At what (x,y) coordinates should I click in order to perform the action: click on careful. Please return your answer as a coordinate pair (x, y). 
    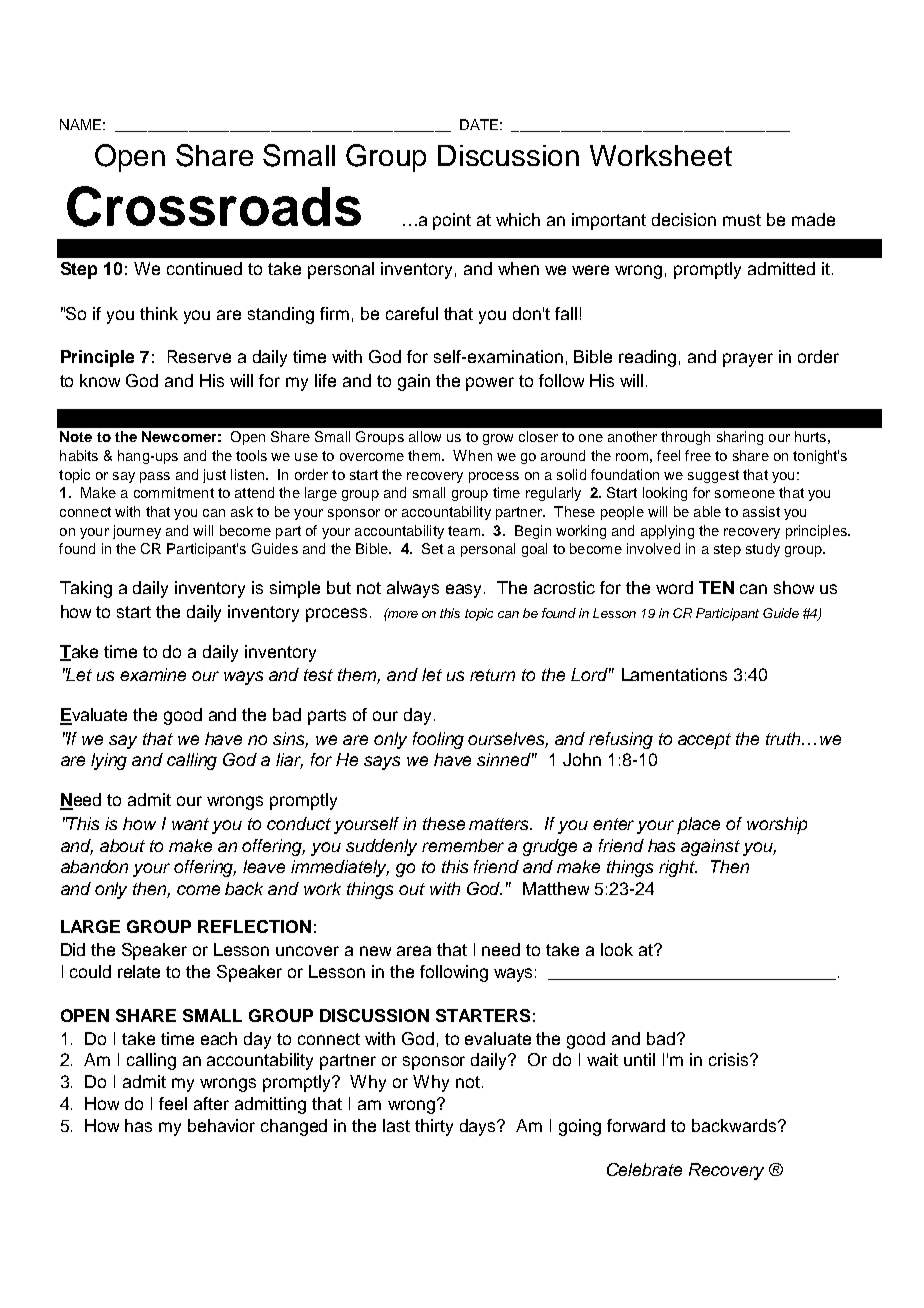
    Looking at the image, I should click on (412, 313).
